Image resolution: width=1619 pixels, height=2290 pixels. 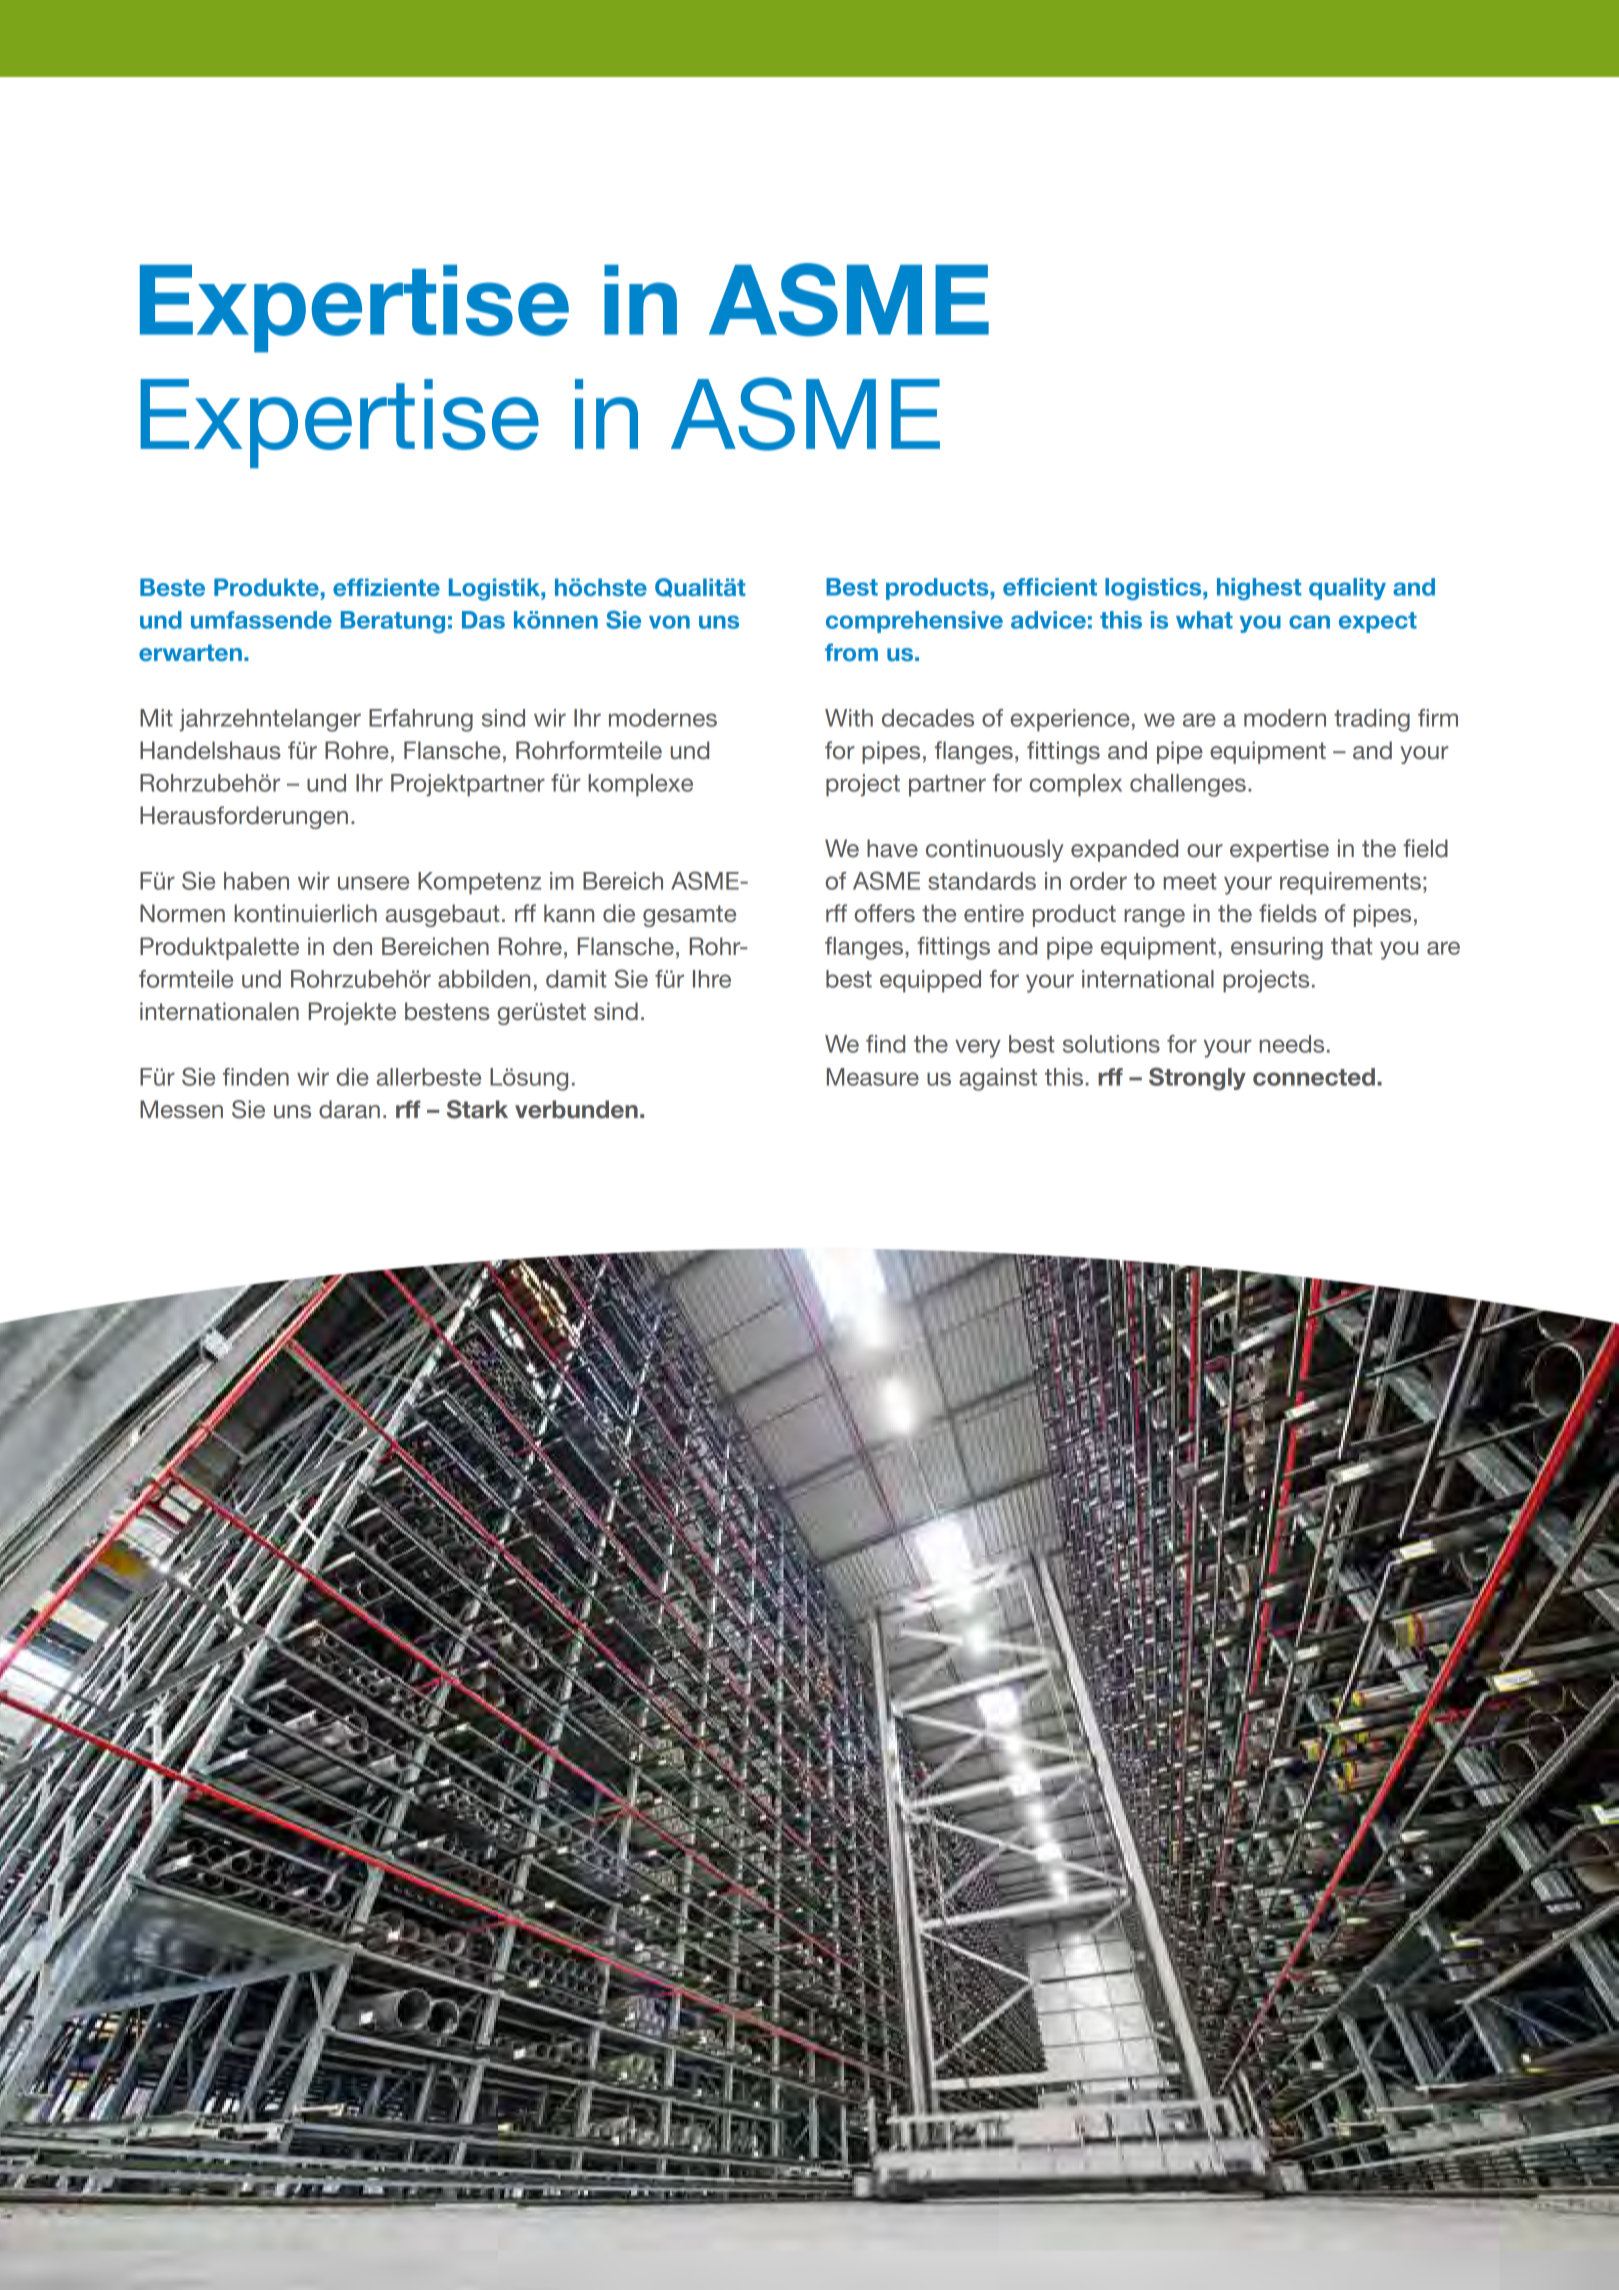 What do you see at coordinates (1259, 589) in the image?
I see `highest` at bounding box center [1259, 589].
